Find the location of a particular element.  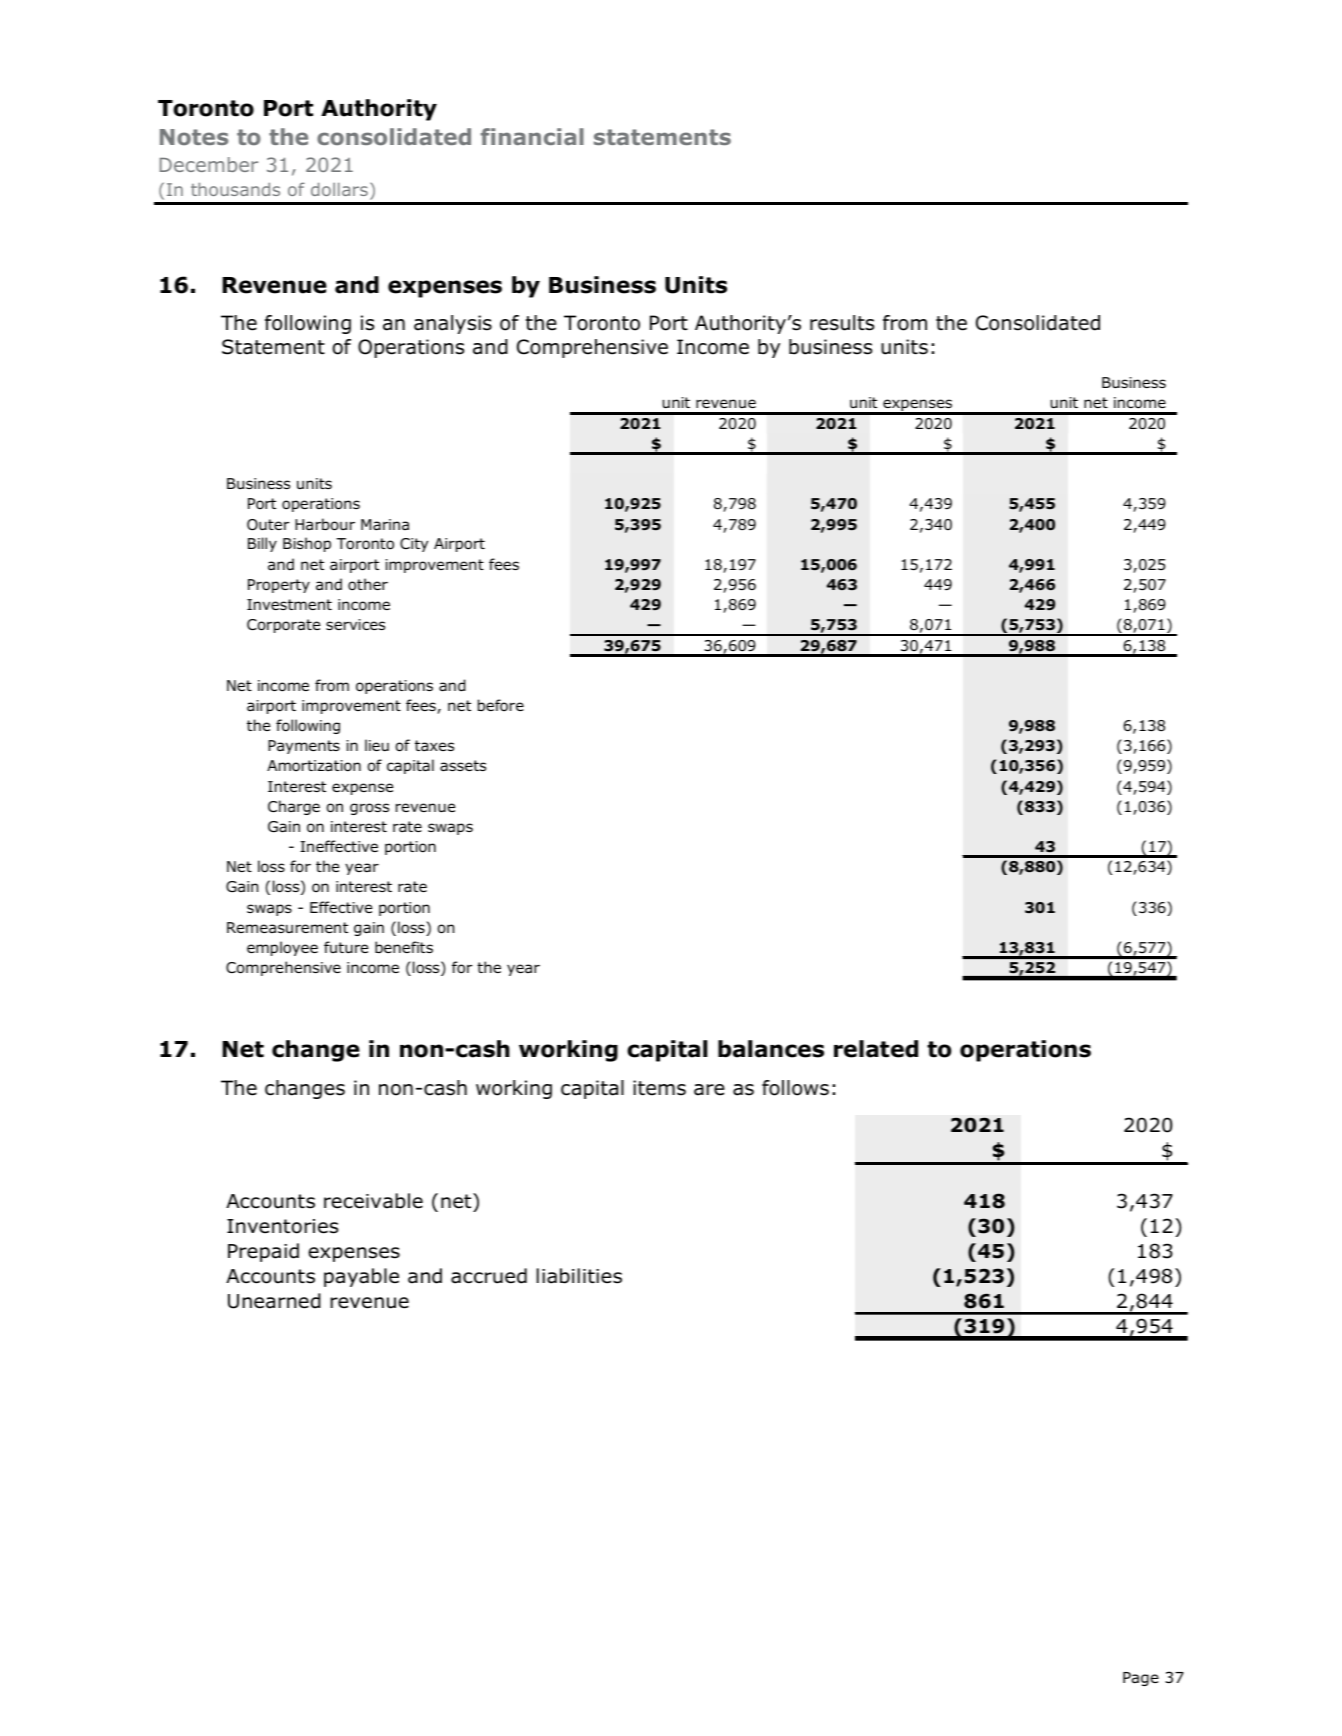

balances is located at coordinates (771, 1049).
